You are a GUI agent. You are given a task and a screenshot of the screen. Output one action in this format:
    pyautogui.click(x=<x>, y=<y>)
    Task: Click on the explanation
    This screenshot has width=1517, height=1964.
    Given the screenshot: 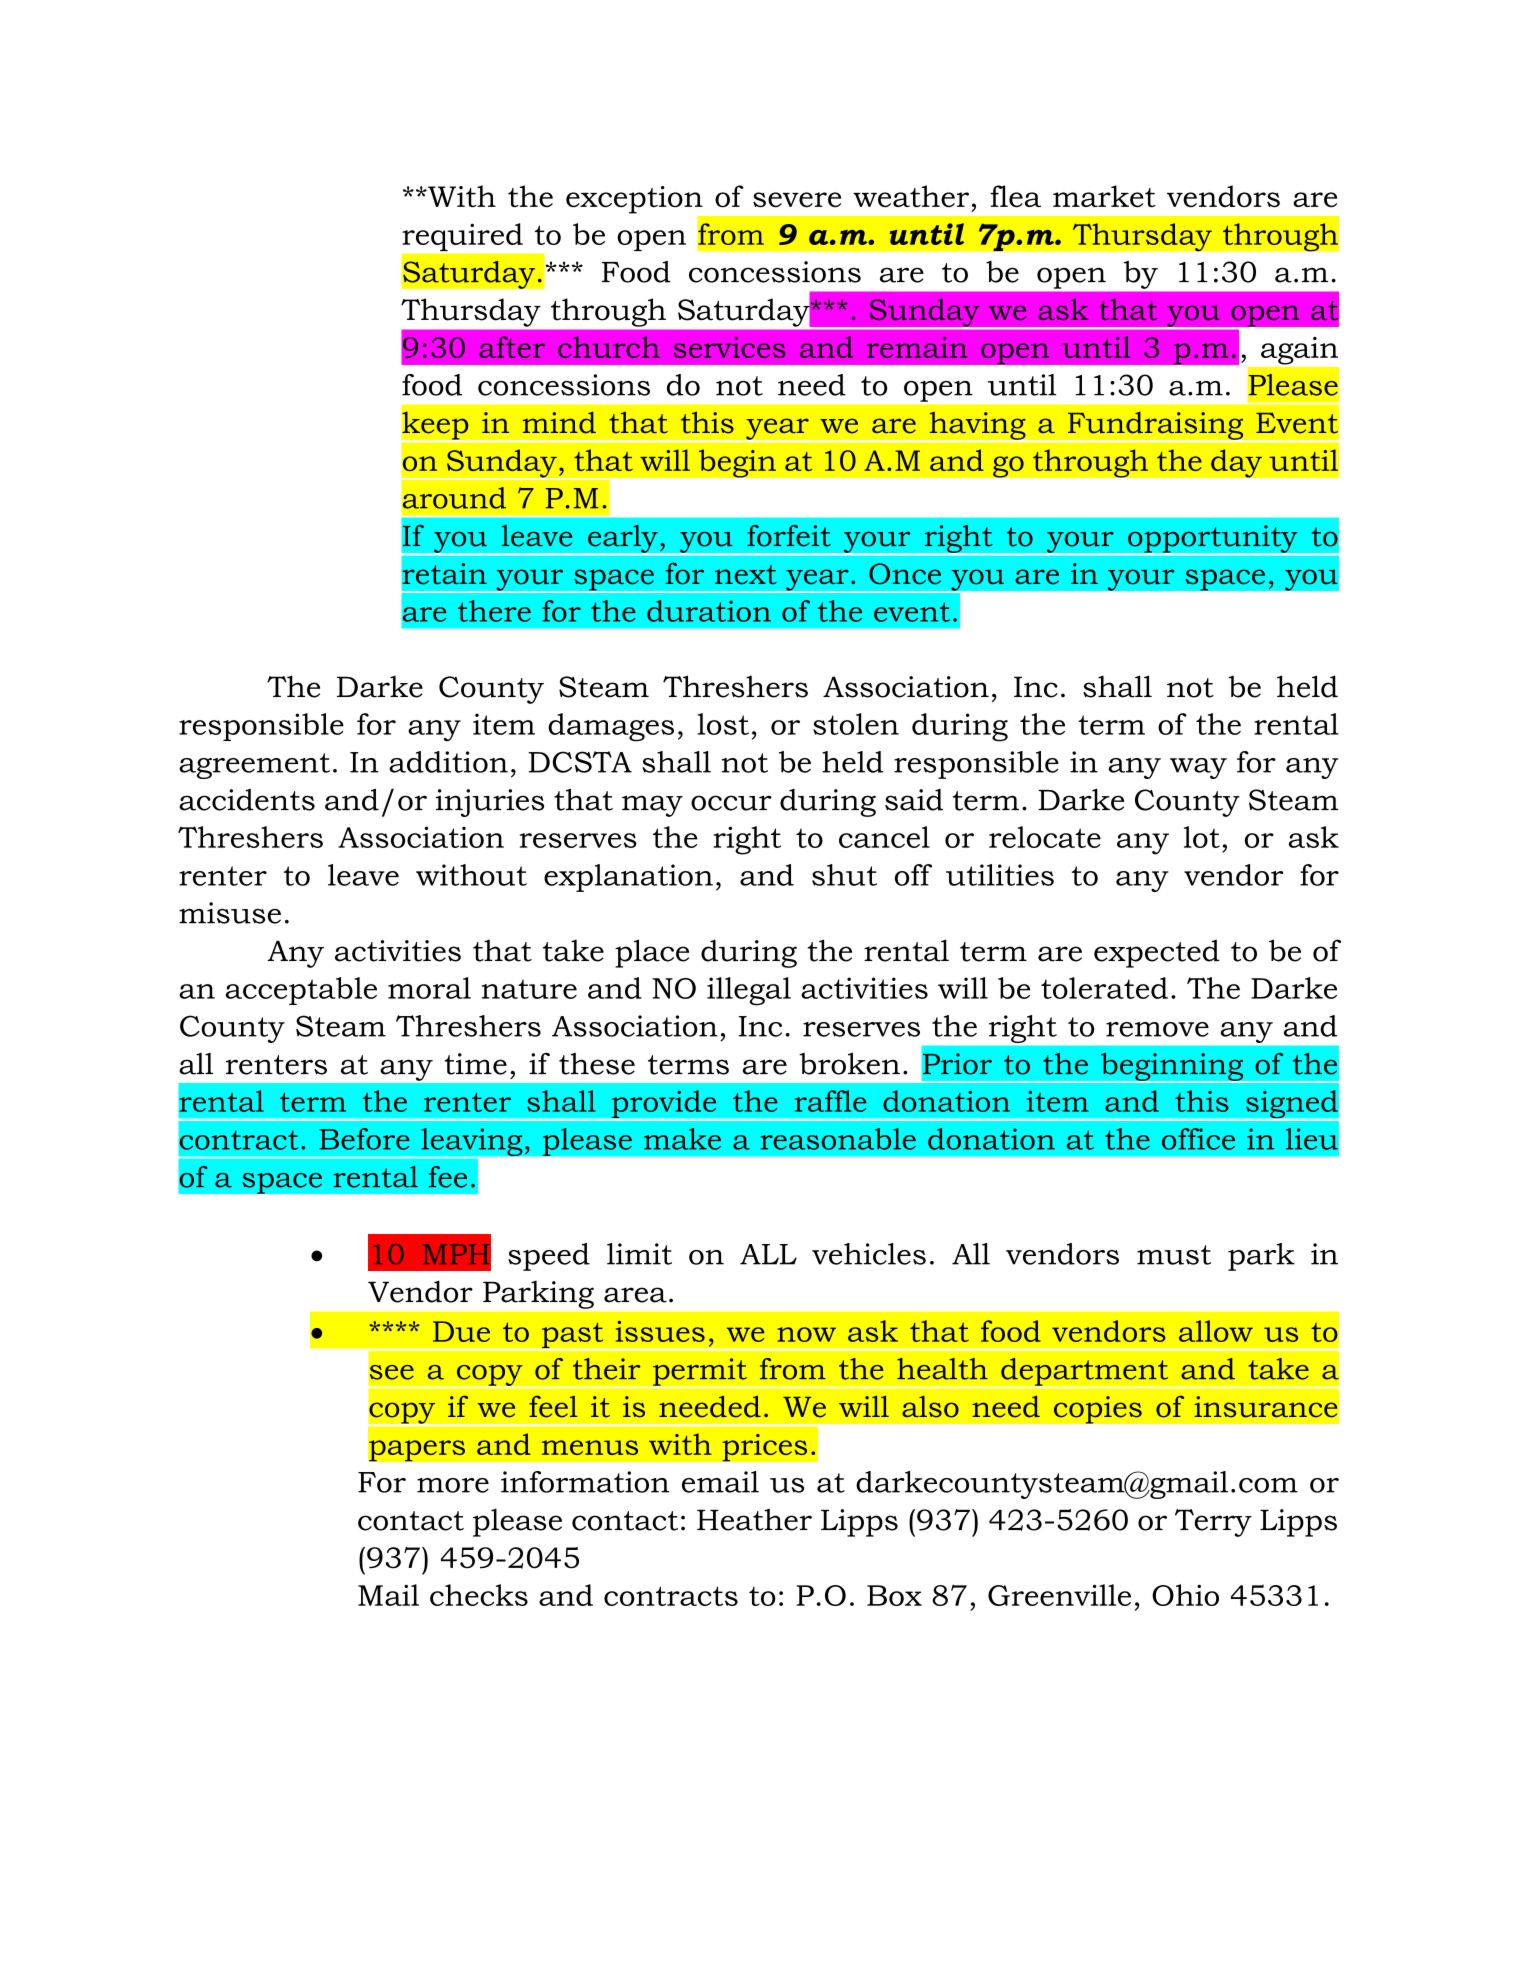 What is the action you would take?
    pyautogui.click(x=628, y=878)
